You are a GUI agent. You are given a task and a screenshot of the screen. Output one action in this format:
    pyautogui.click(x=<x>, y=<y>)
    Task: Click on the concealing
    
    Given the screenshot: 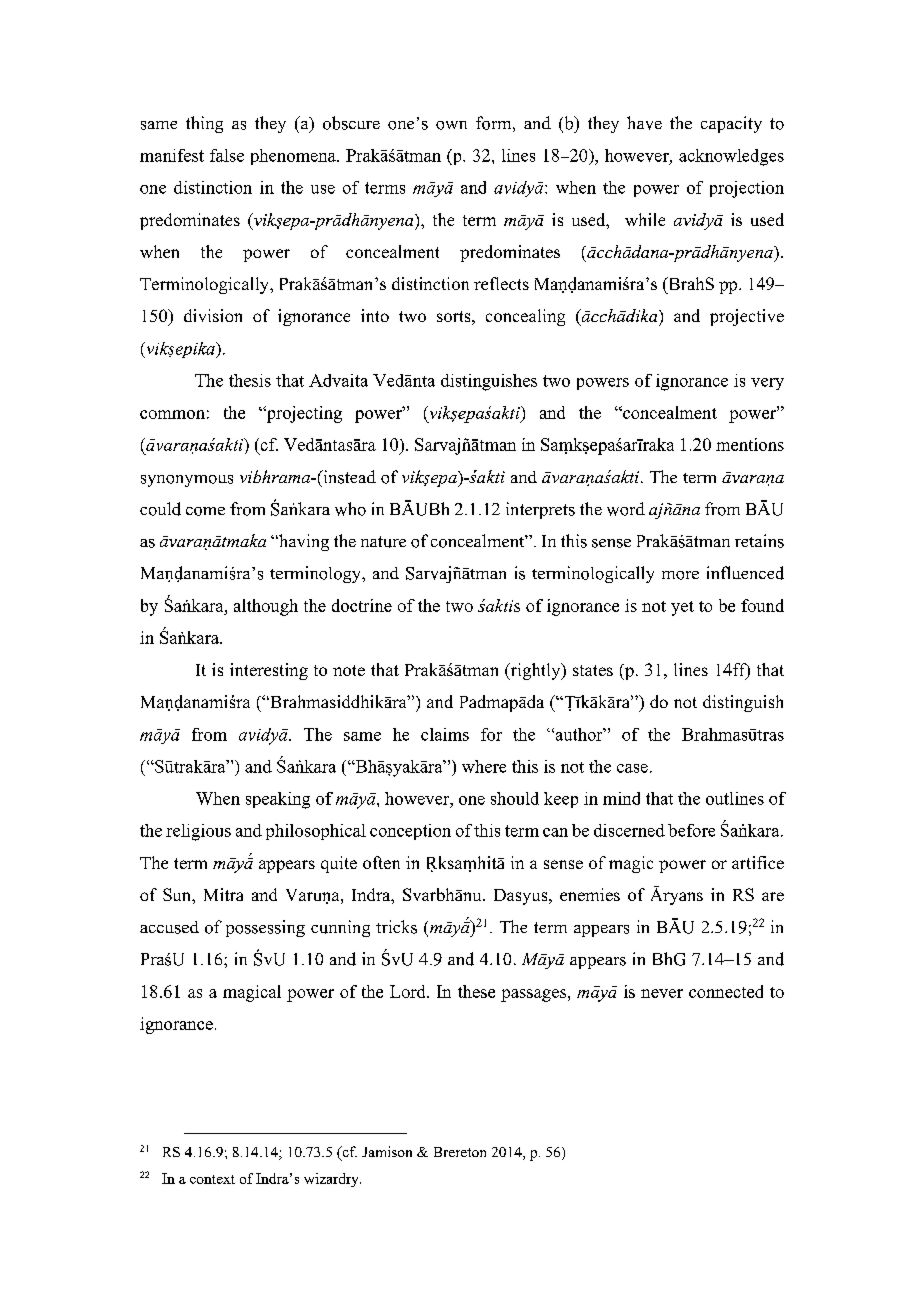 What is the action you would take?
    pyautogui.click(x=525, y=317)
